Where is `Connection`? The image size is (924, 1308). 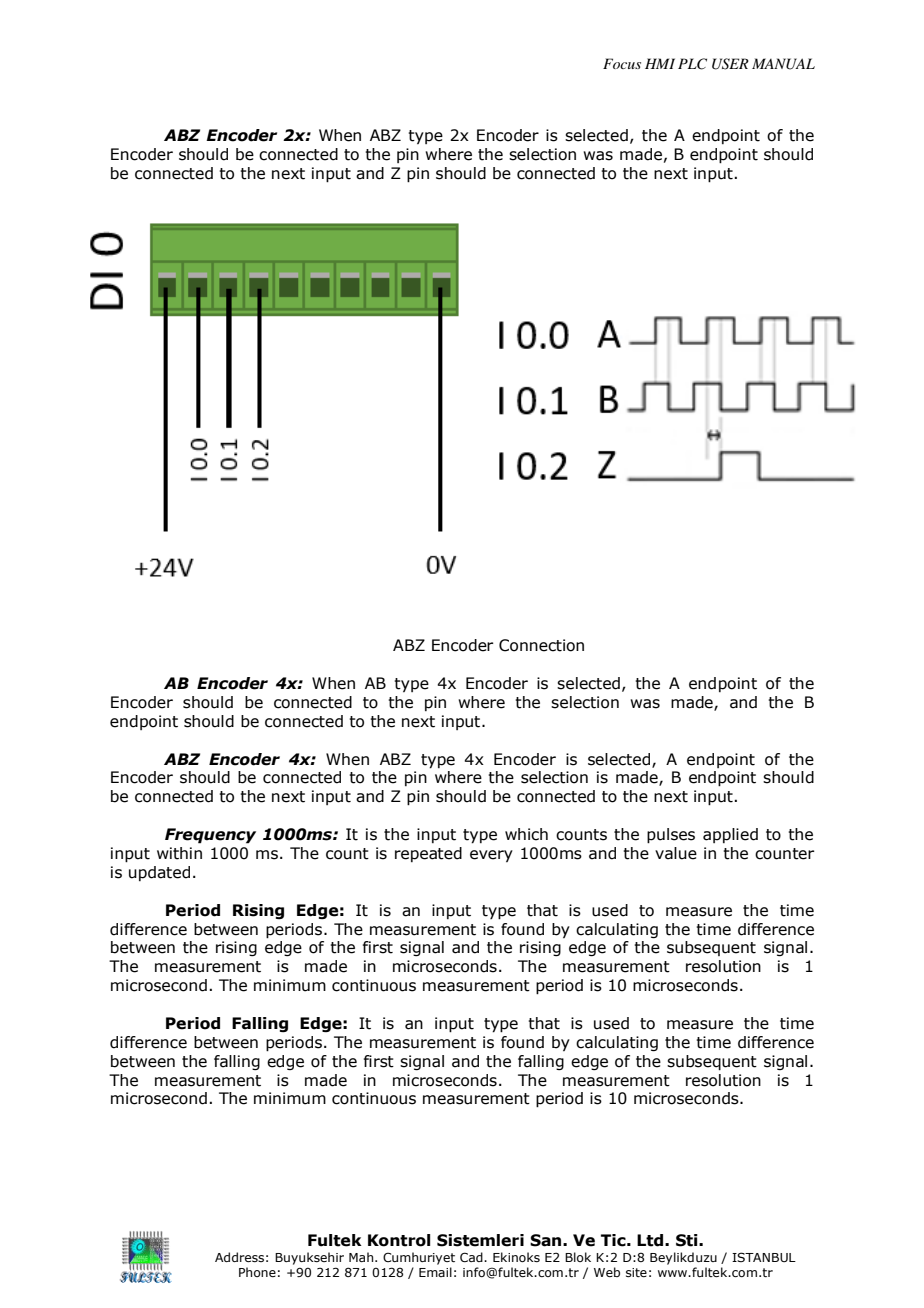 Connection is located at coordinates (541, 645).
